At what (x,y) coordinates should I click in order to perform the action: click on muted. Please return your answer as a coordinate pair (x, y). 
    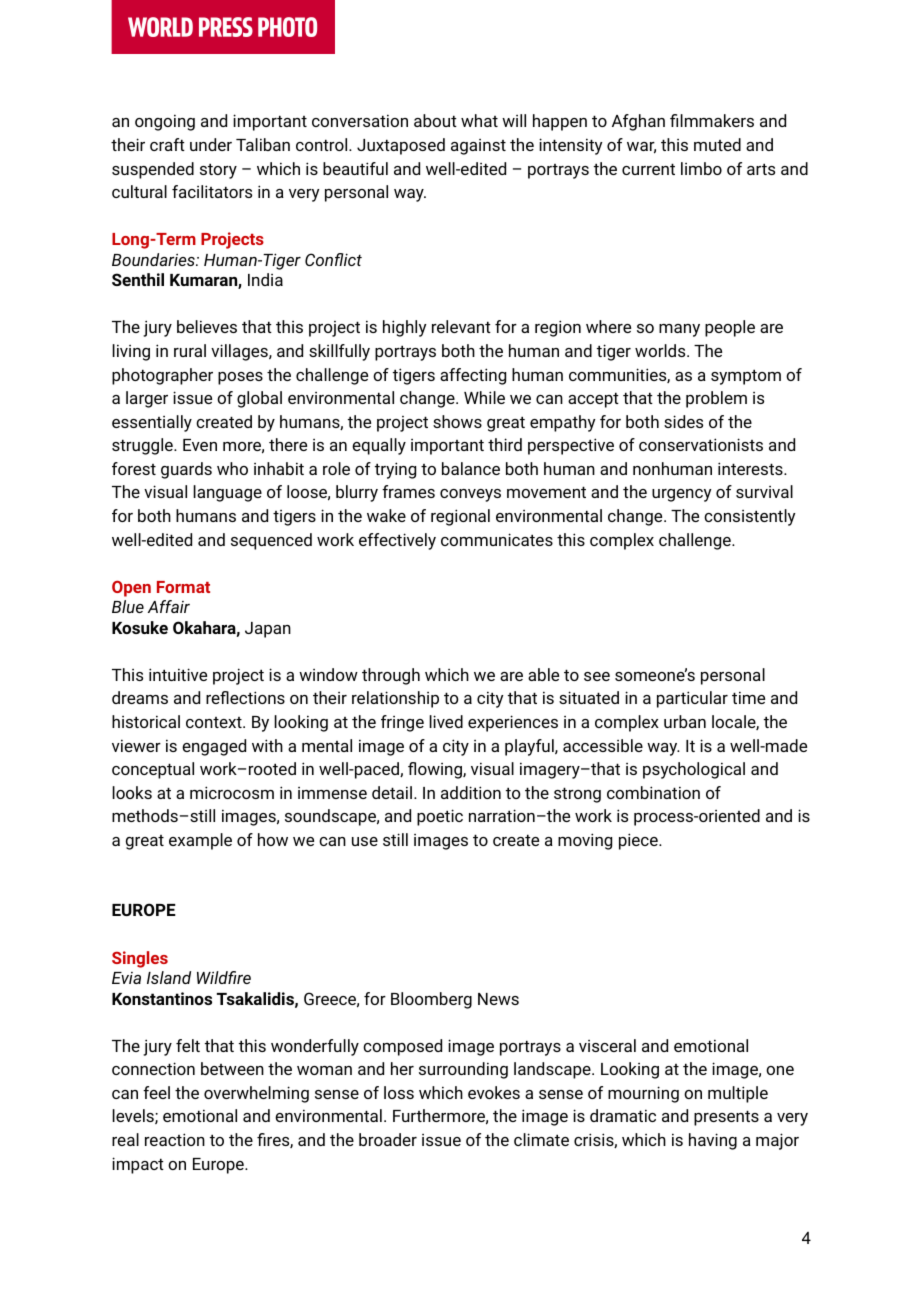
    Looking at the image, I should click on (717, 144).
